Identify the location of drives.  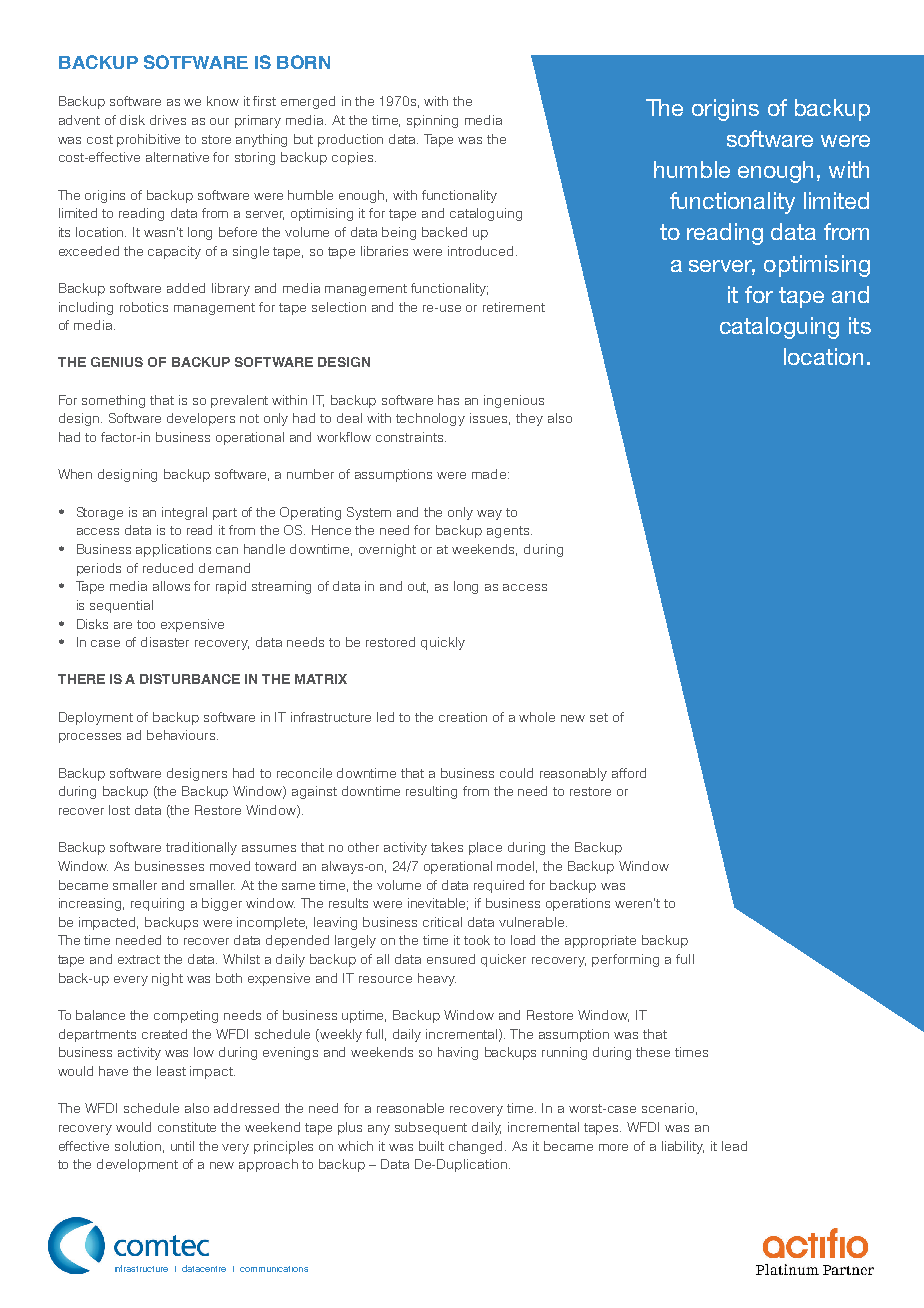
(168, 120).
